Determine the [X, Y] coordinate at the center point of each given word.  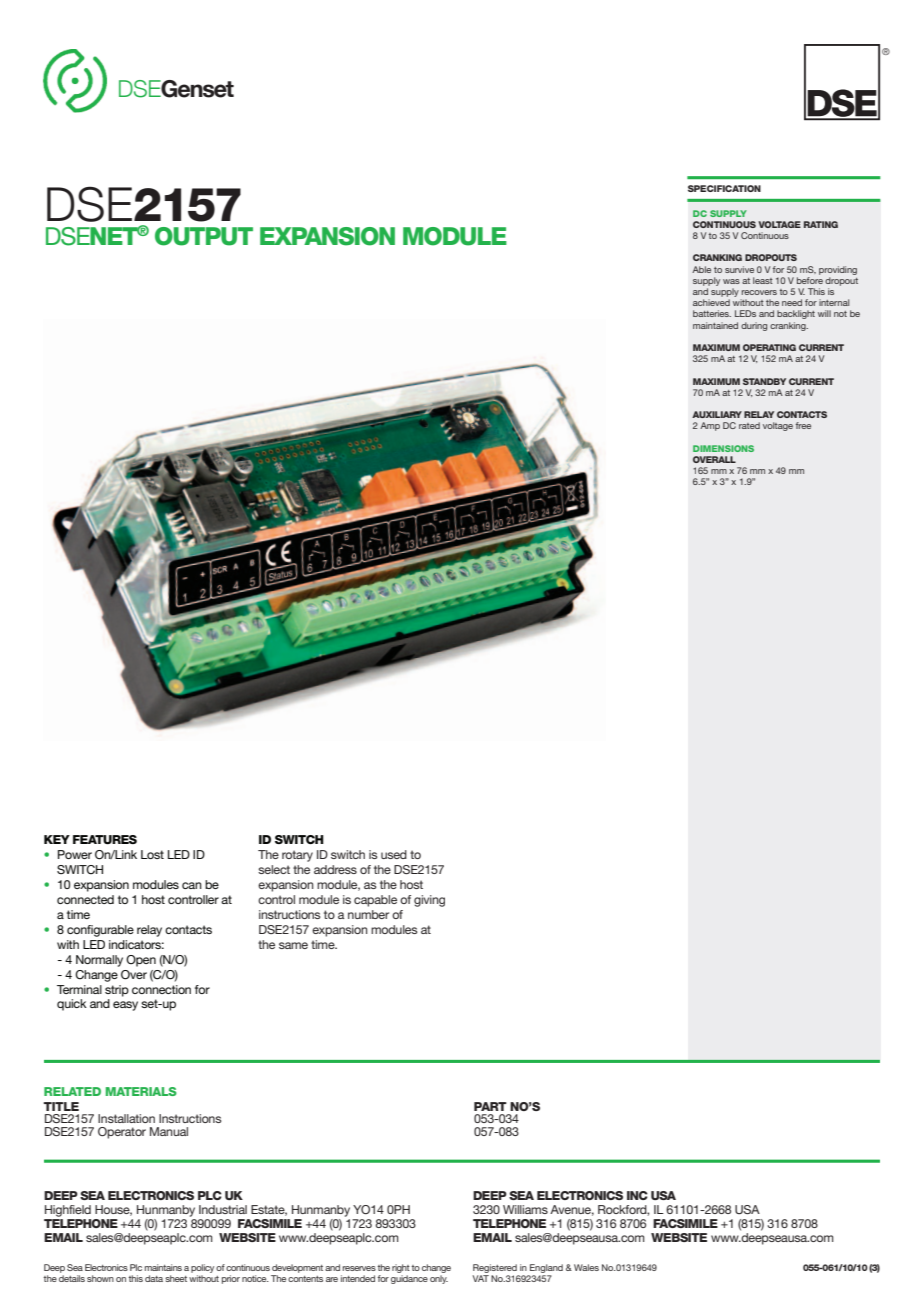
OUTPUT [204, 236]
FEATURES [105, 839]
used [394, 854]
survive [739, 269]
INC [637, 1195]
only [439, 1279]
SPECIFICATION [724, 188]
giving [429, 901]
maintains [163, 1267]
